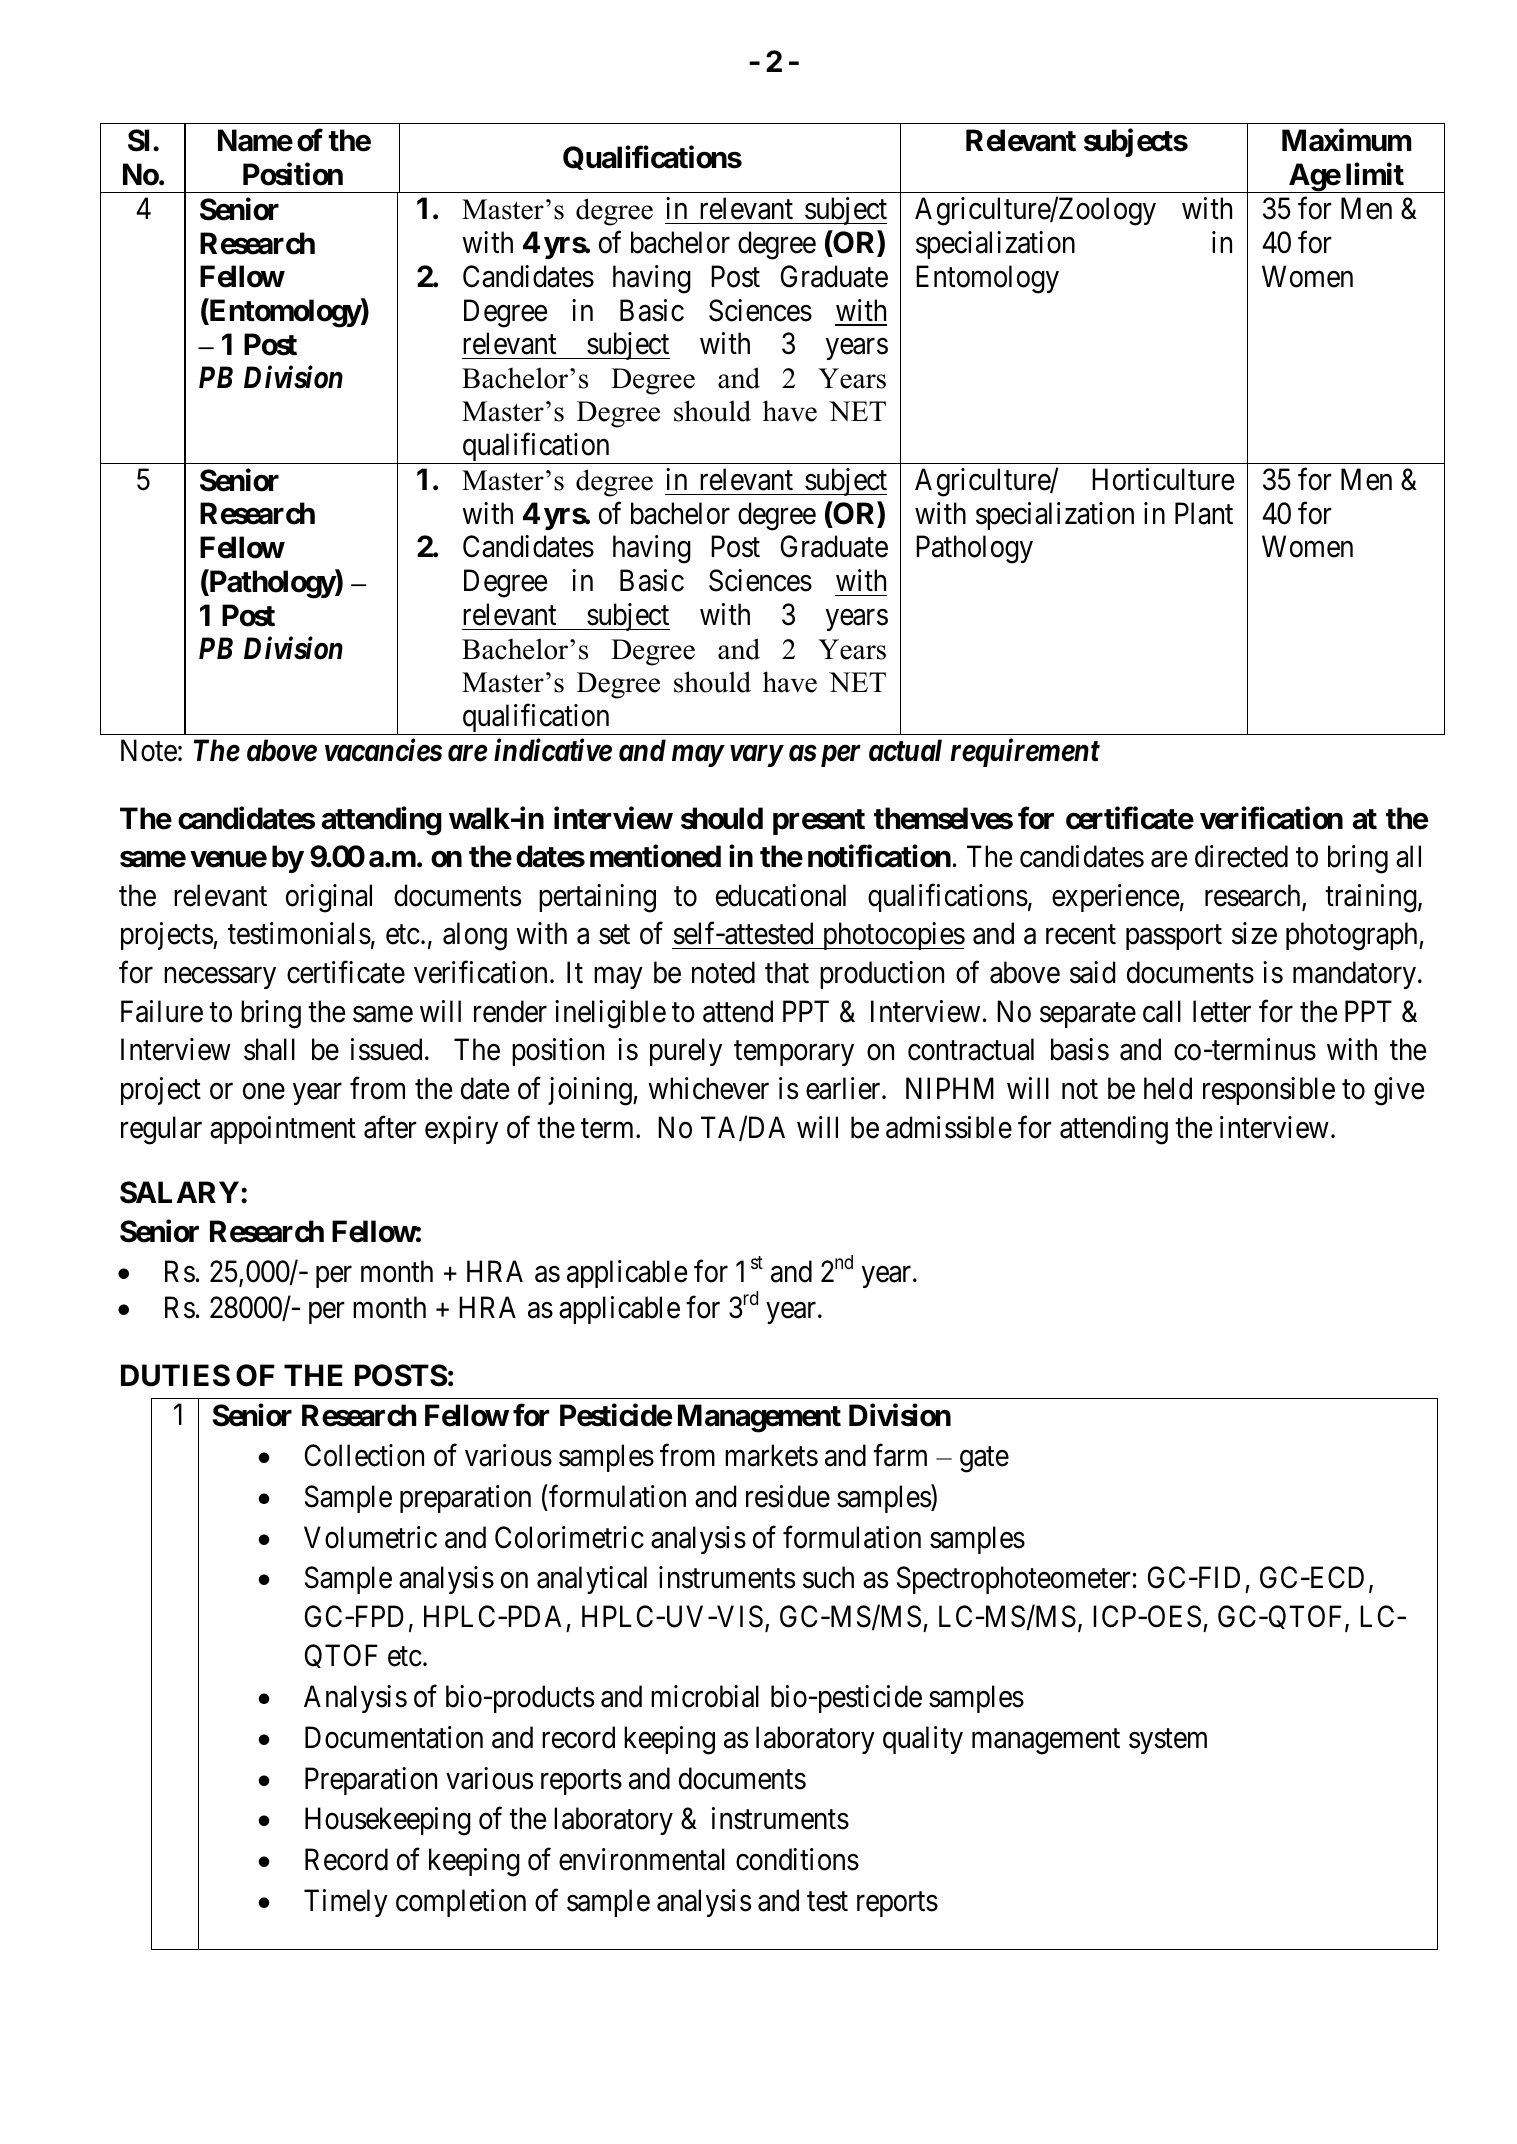 This image has width=1517, height=2144. Describe the element at coordinates (1375, 174) in the image. I see `limit` at that location.
